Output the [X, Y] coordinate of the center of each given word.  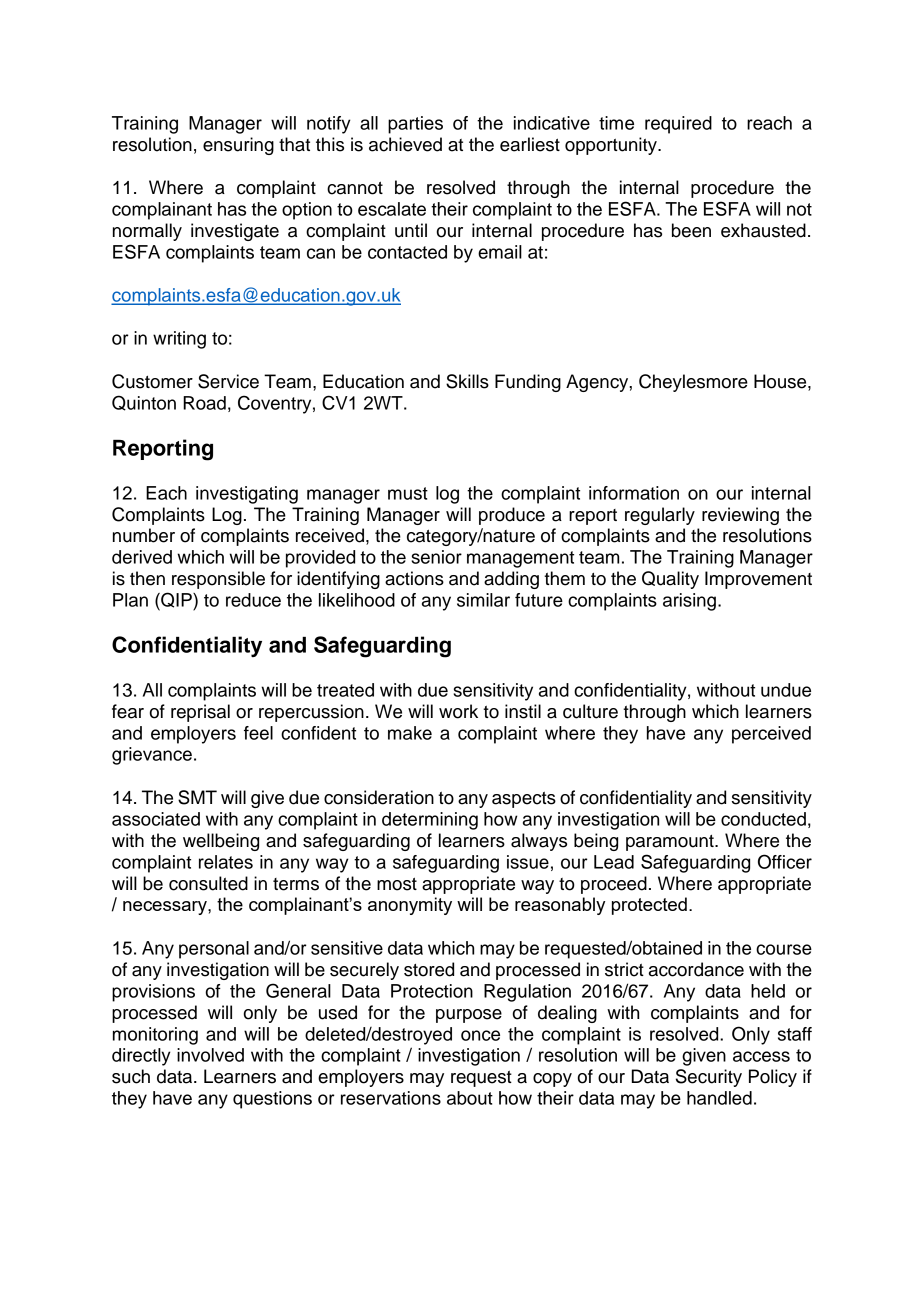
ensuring [238, 146]
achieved [405, 144]
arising [689, 602]
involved [210, 1055]
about [470, 1098]
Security [709, 1078]
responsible [218, 580]
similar [483, 600]
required [678, 125]
